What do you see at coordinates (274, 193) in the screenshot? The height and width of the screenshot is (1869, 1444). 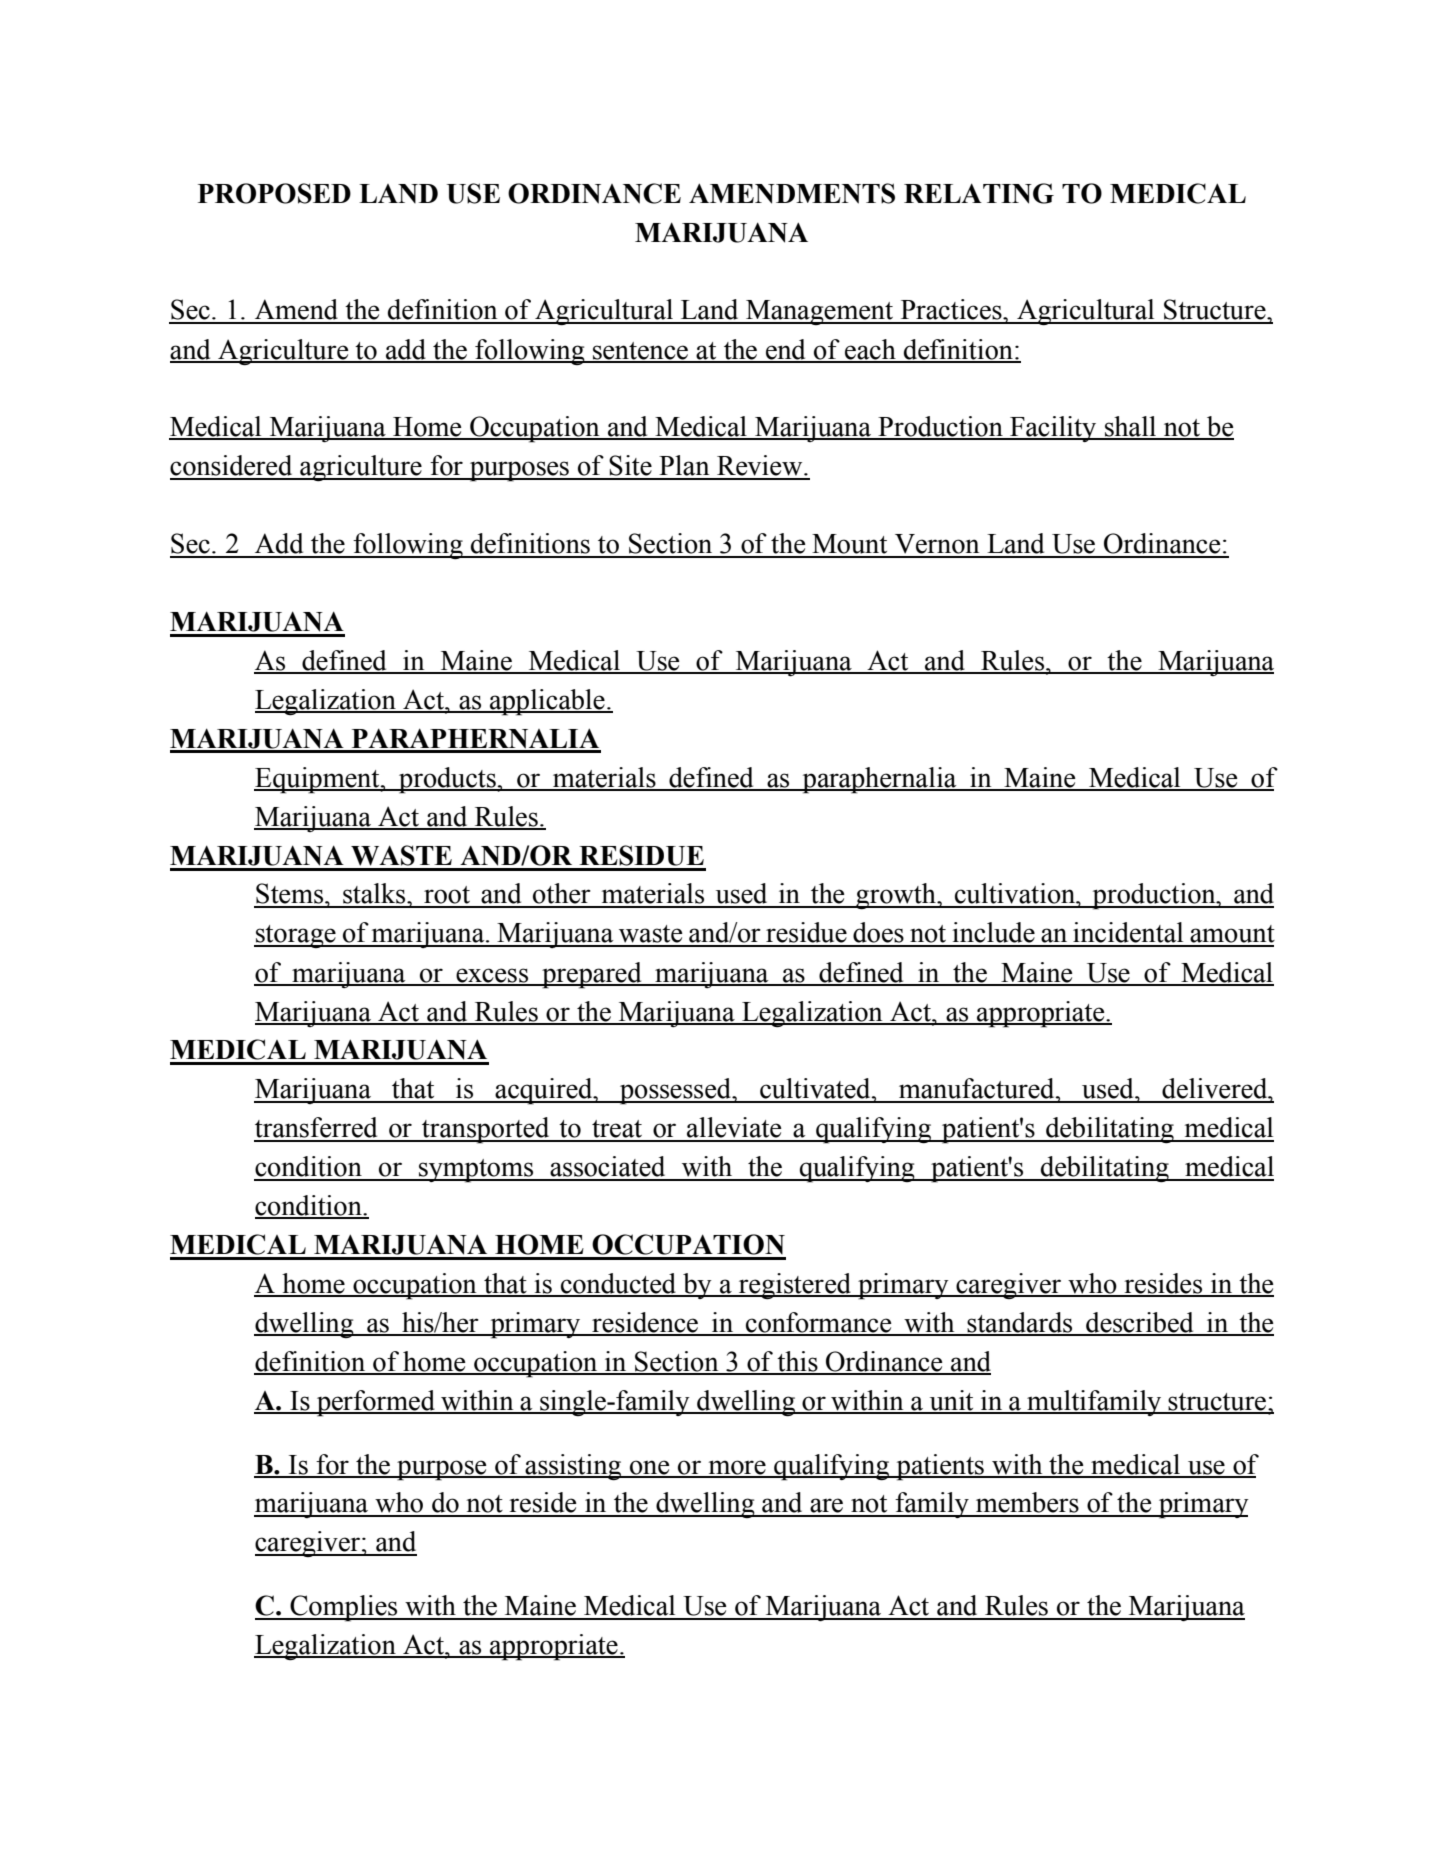 I see `PROPOSED` at bounding box center [274, 193].
